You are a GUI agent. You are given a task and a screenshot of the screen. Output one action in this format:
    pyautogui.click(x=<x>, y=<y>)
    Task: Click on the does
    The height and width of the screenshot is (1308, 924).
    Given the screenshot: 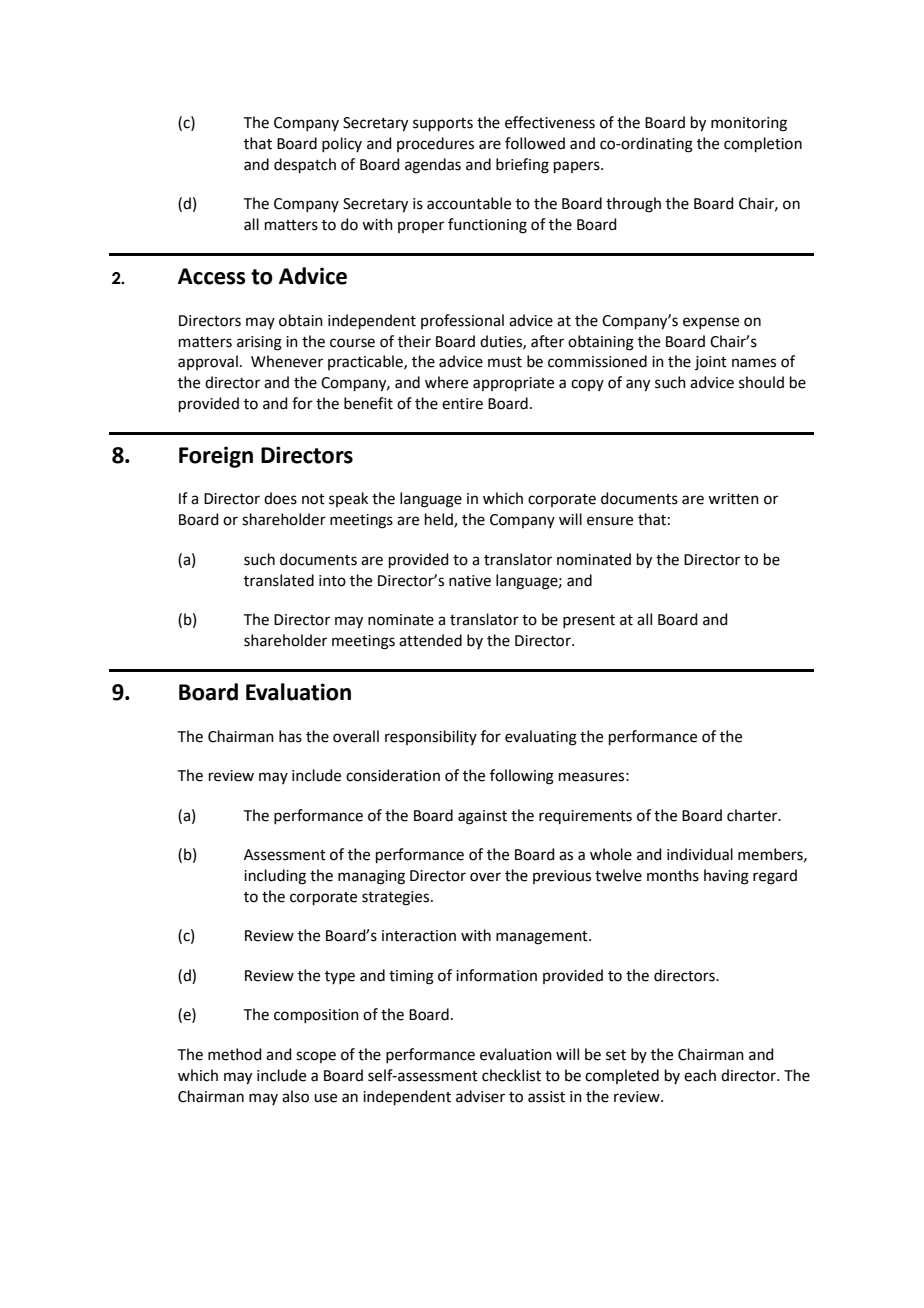 What is the action you would take?
    pyautogui.click(x=280, y=498)
